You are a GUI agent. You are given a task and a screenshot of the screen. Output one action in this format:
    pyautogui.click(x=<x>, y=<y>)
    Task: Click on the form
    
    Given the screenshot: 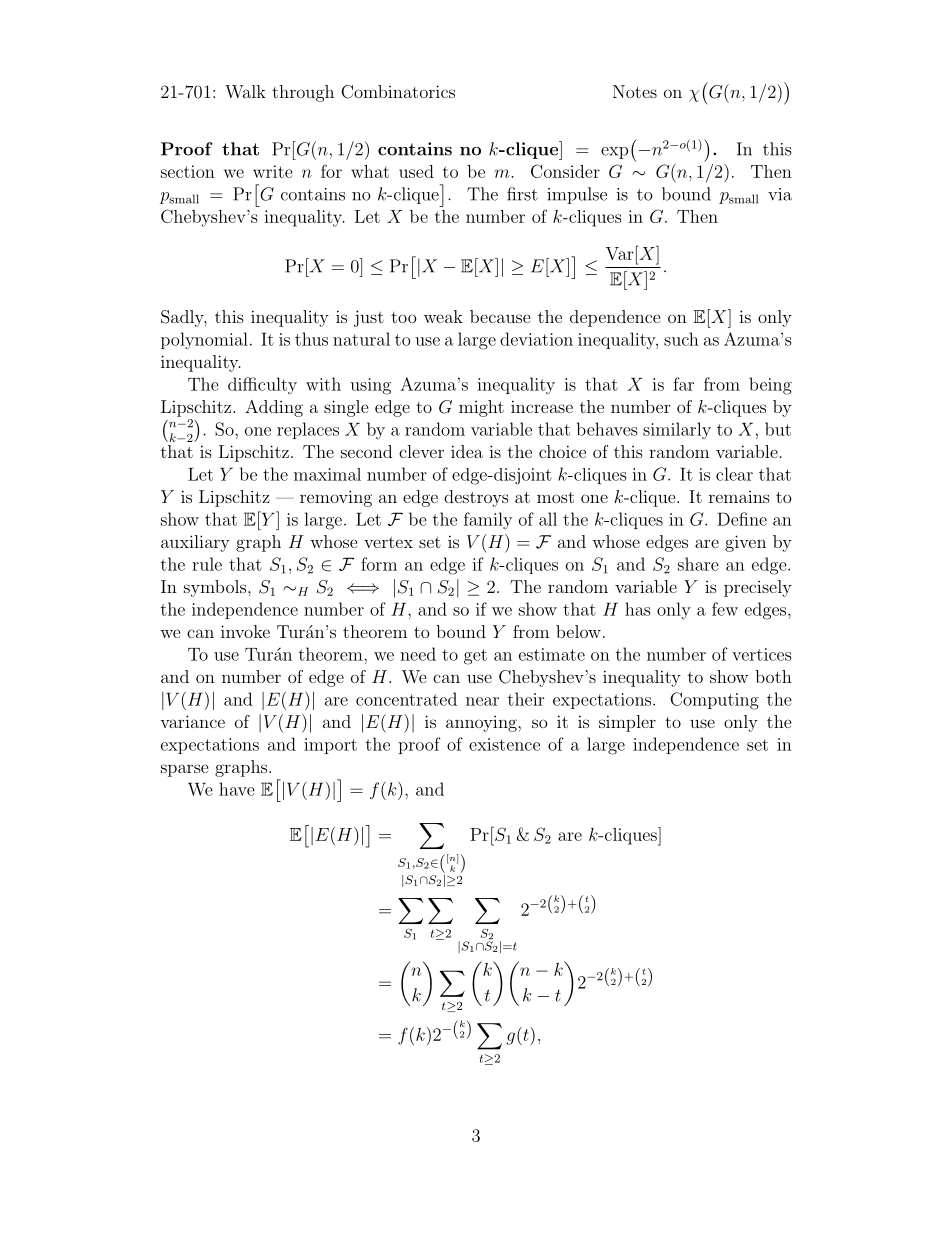 What is the action you would take?
    pyautogui.click(x=379, y=564)
